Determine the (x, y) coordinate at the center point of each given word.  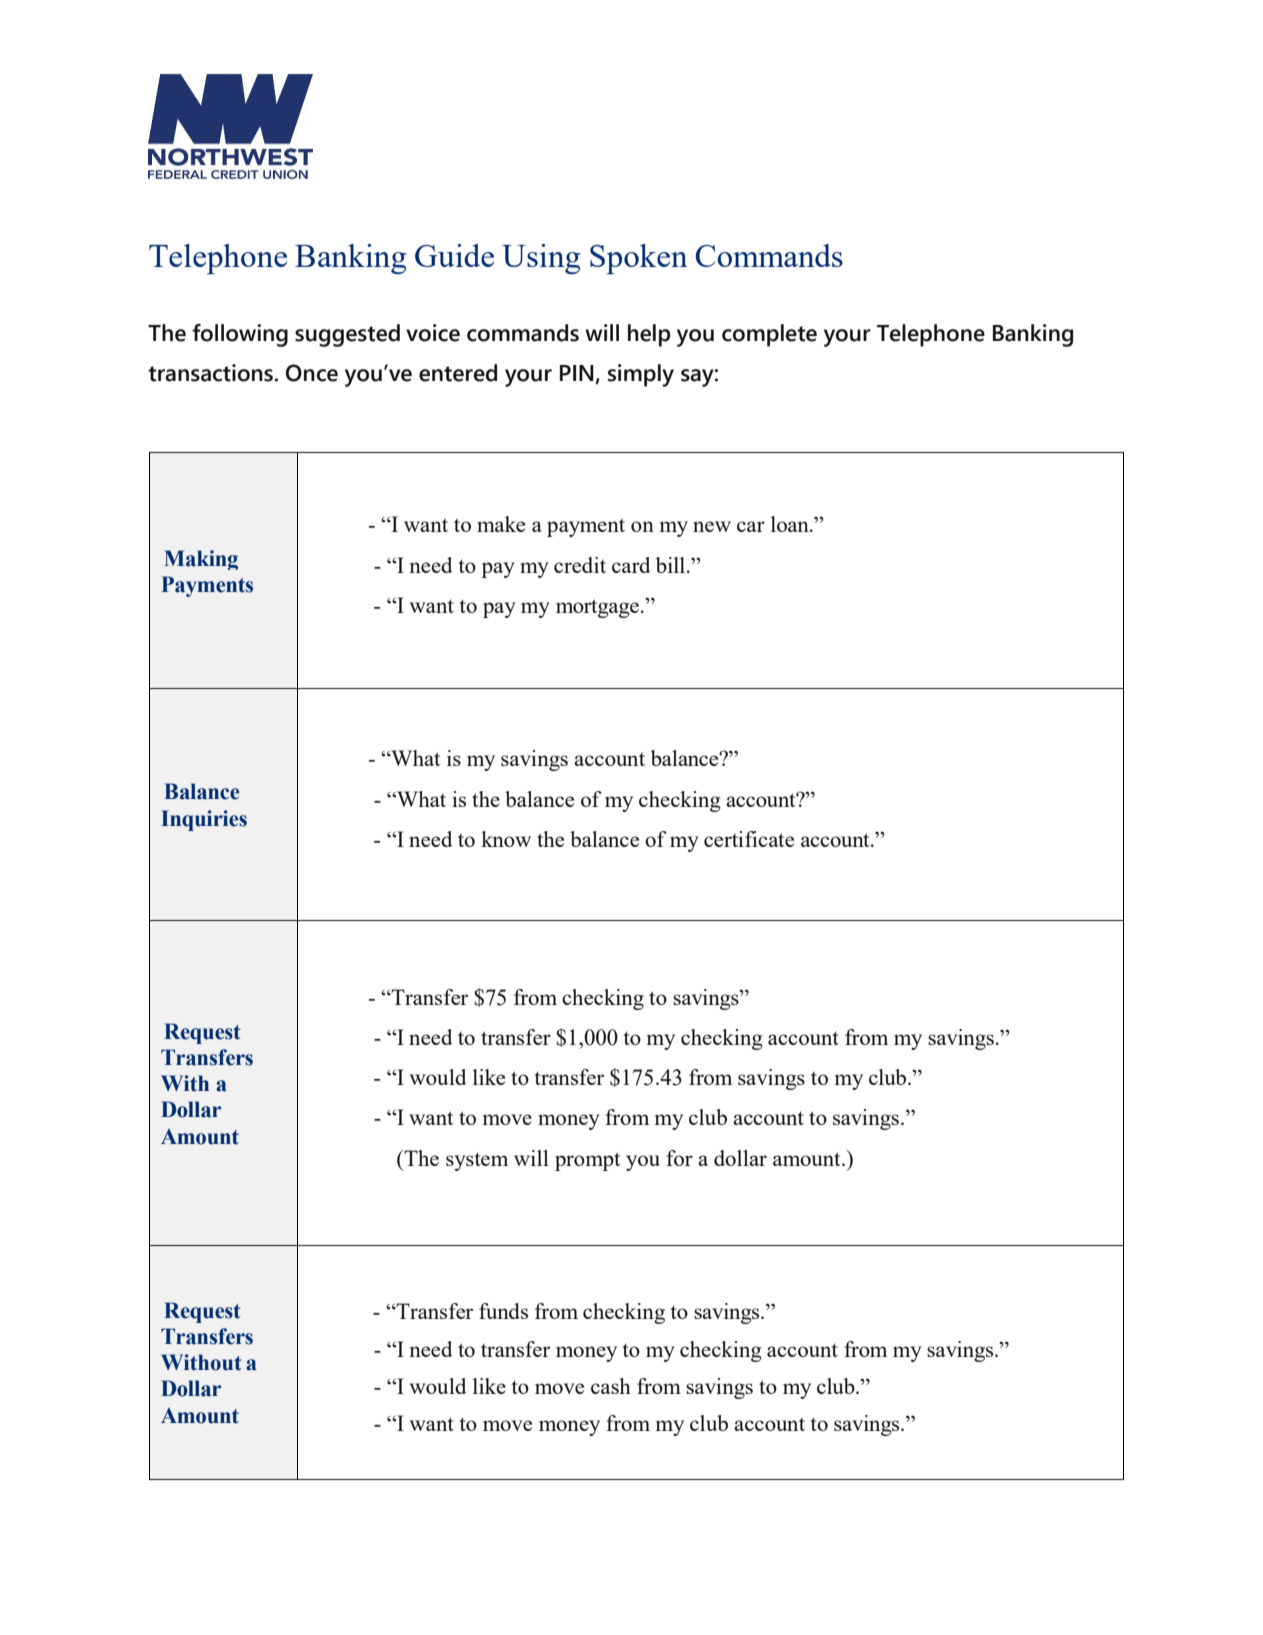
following (240, 335)
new (712, 526)
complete (769, 335)
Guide (454, 255)
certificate (749, 839)
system (477, 1161)
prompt (587, 1161)
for (679, 1158)
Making (201, 560)
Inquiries (204, 820)
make (501, 524)
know (506, 839)
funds (503, 1311)
